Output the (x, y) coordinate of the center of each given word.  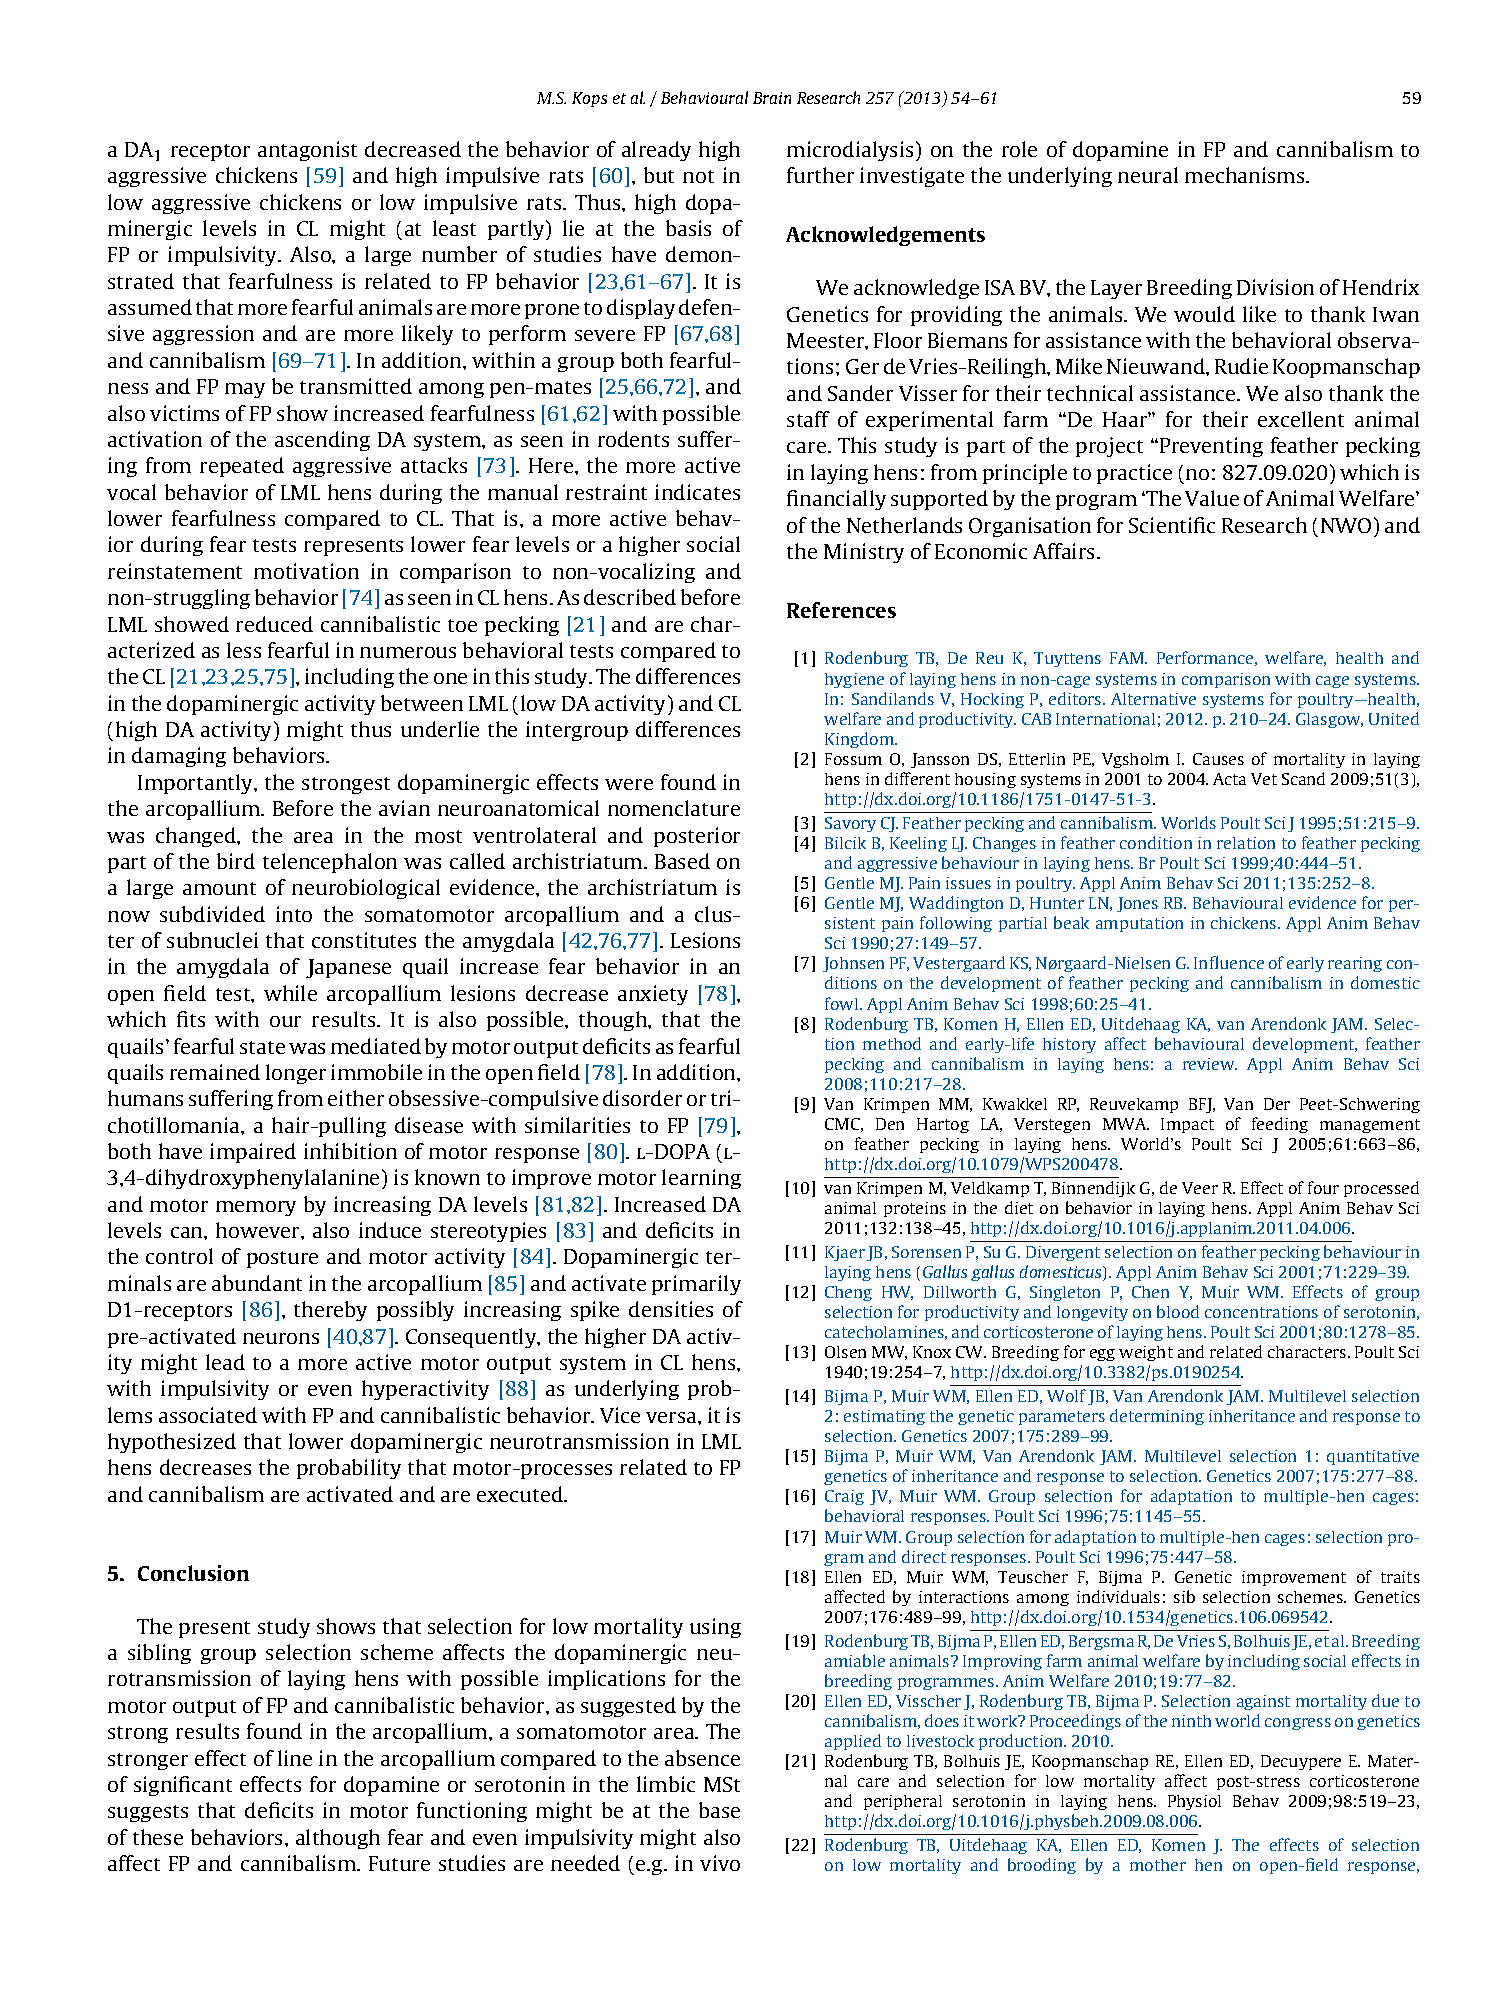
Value (1212, 498)
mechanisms (1246, 175)
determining (1157, 1417)
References (841, 610)
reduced (274, 624)
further (820, 175)
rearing (1355, 964)
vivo (720, 1863)
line (295, 1758)
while (290, 993)
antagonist (307, 151)
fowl (843, 1003)
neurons (281, 1338)
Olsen (845, 1352)
